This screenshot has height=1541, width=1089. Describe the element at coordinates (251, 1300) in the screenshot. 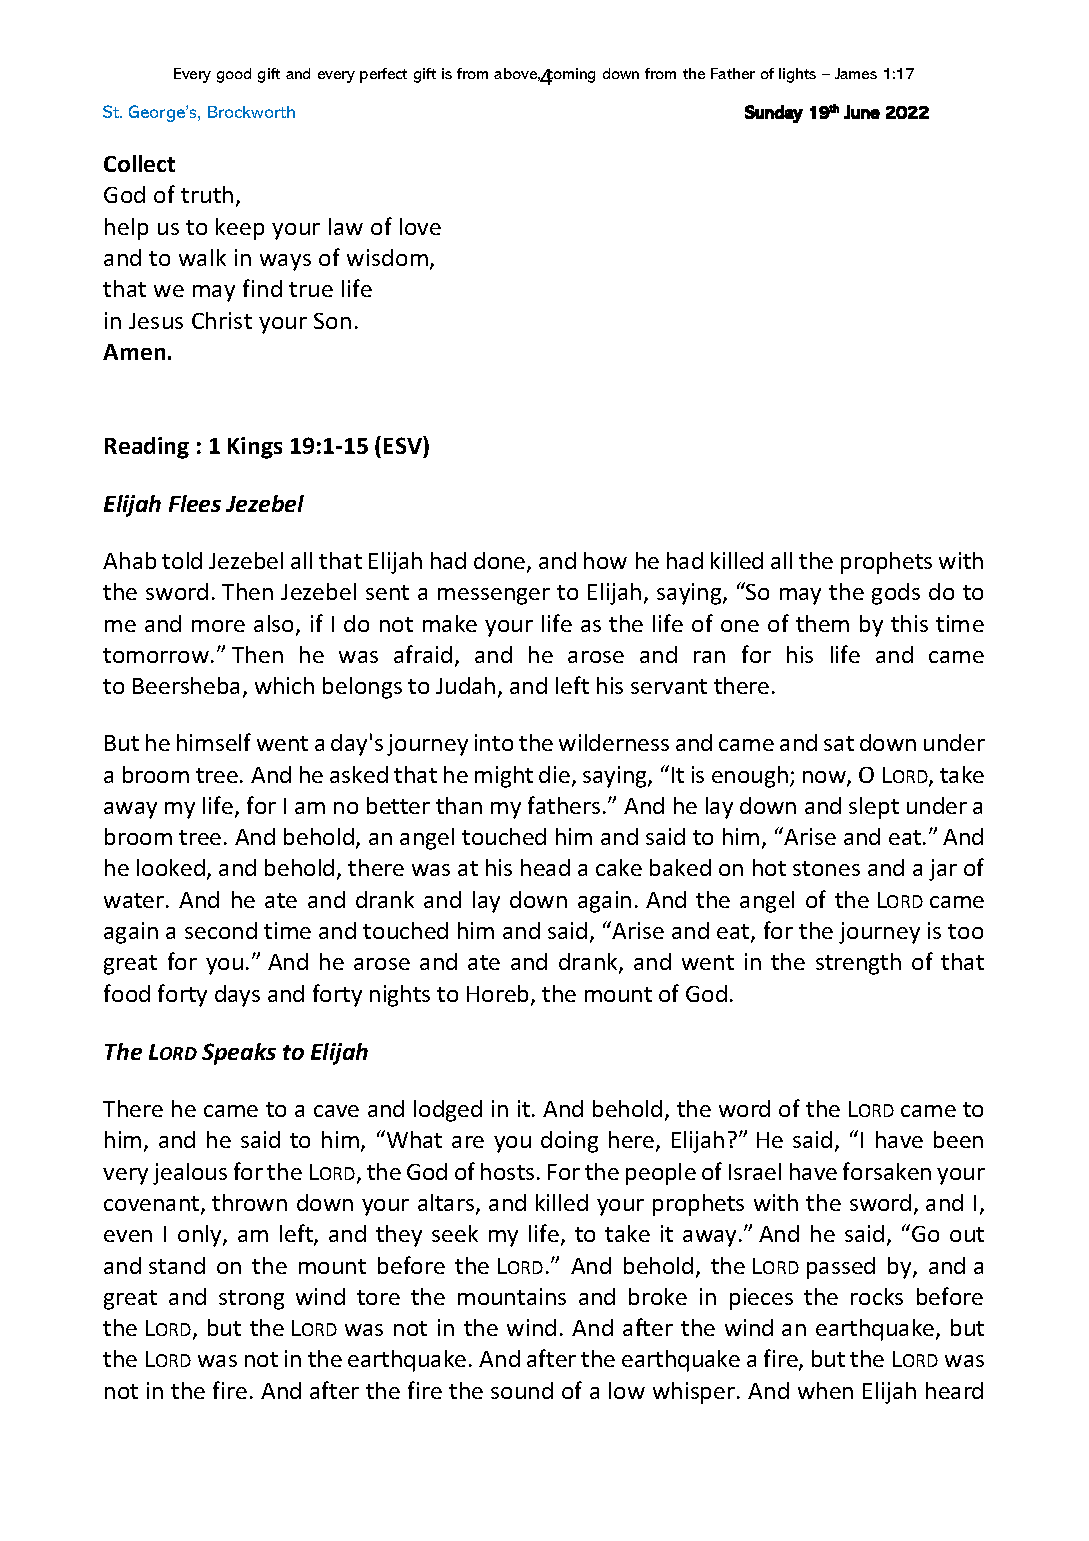

I see `strong` at that location.
